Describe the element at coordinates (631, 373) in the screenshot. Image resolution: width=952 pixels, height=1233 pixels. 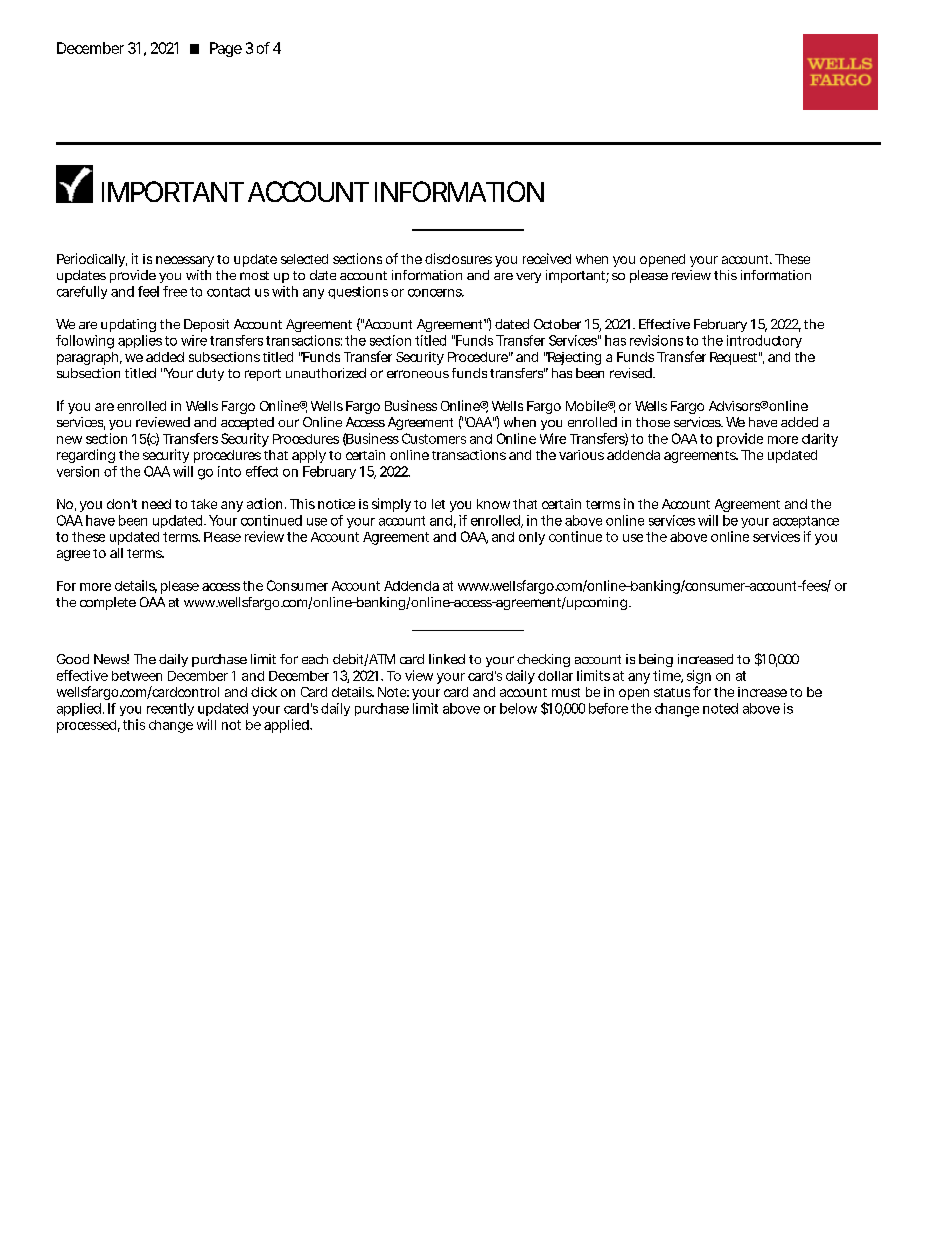
I see `revised` at that location.
